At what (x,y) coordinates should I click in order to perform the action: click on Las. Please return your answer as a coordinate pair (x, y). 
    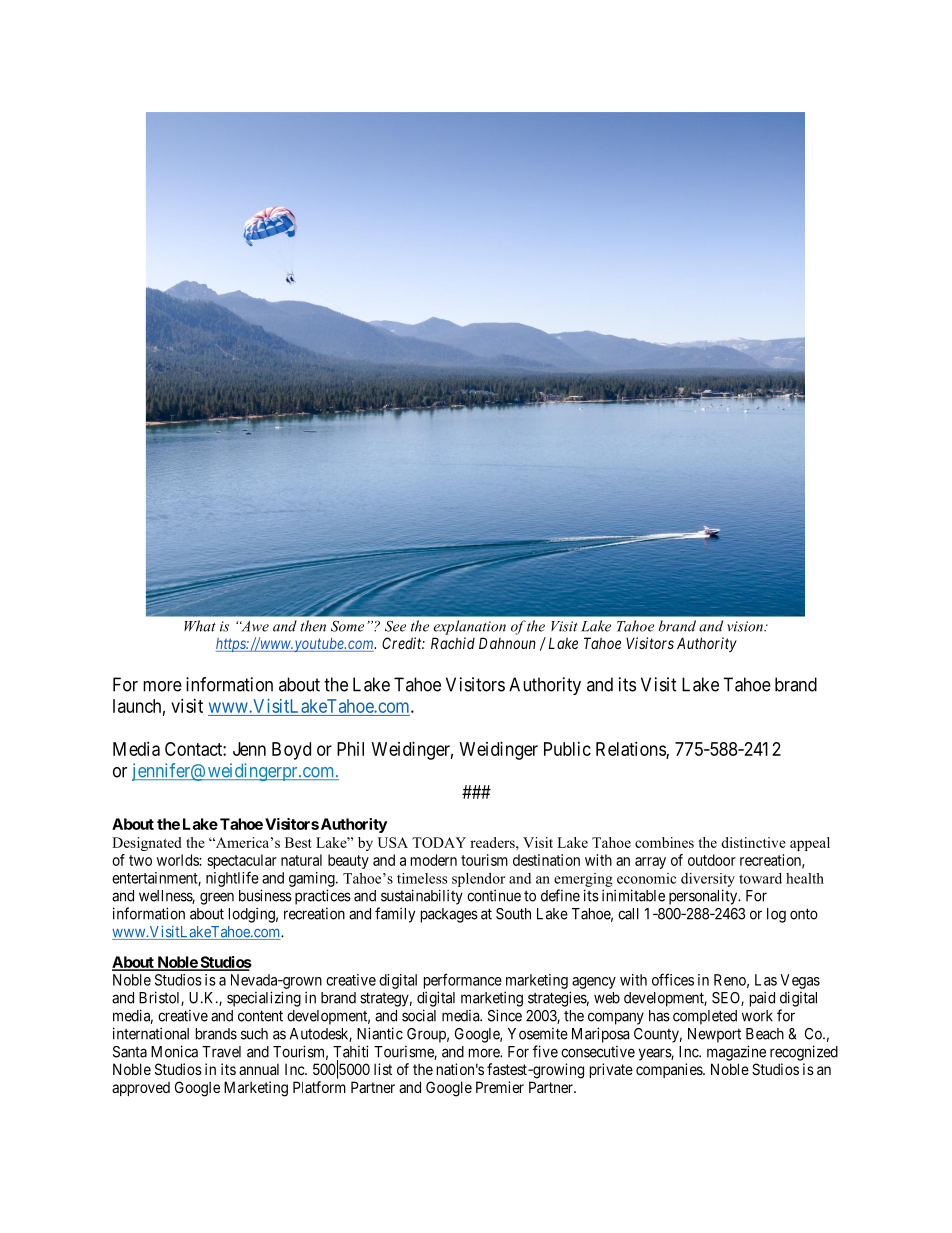
    Looking at the image, I should click on (766, 980).
